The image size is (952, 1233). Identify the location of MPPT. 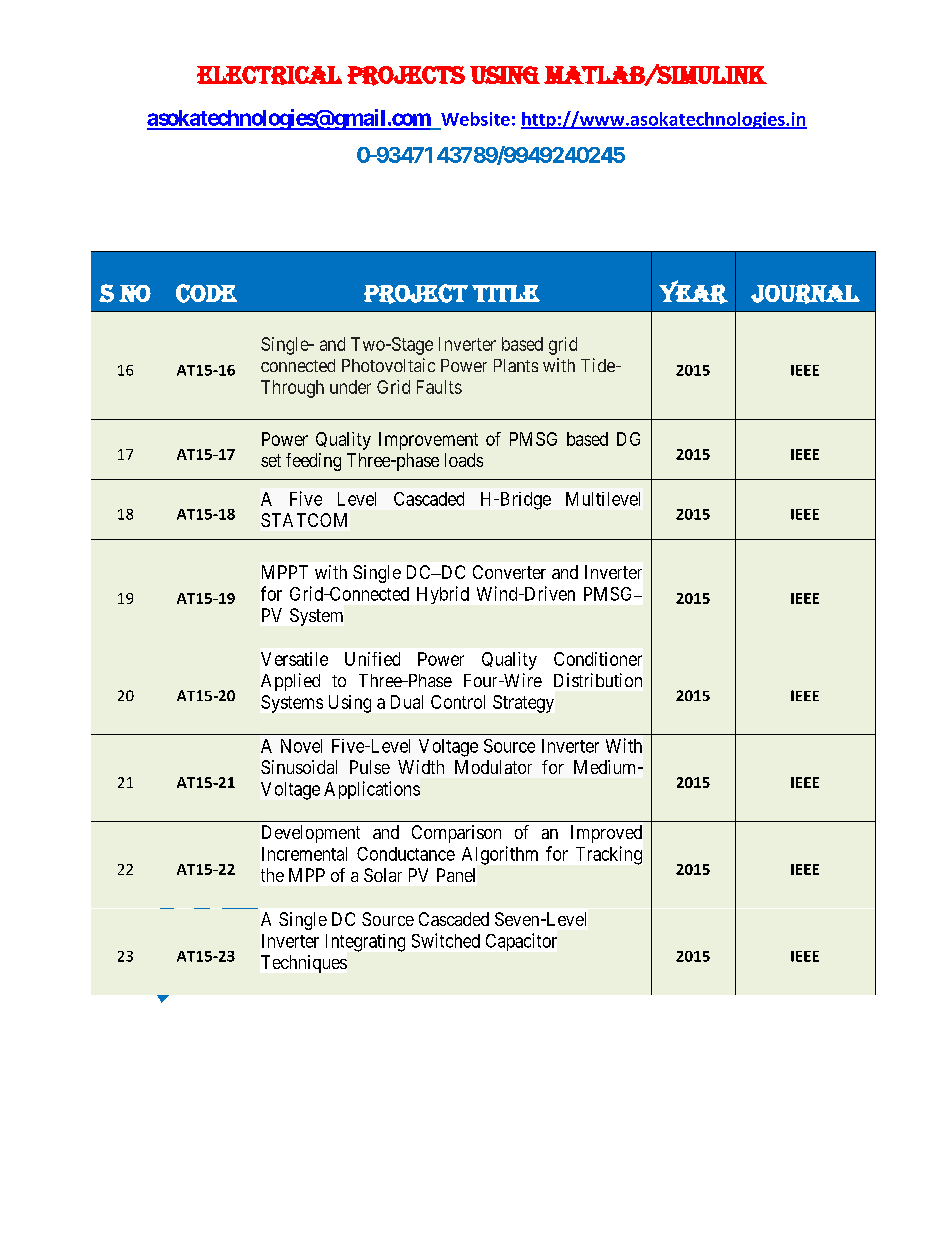
(285, 572).
